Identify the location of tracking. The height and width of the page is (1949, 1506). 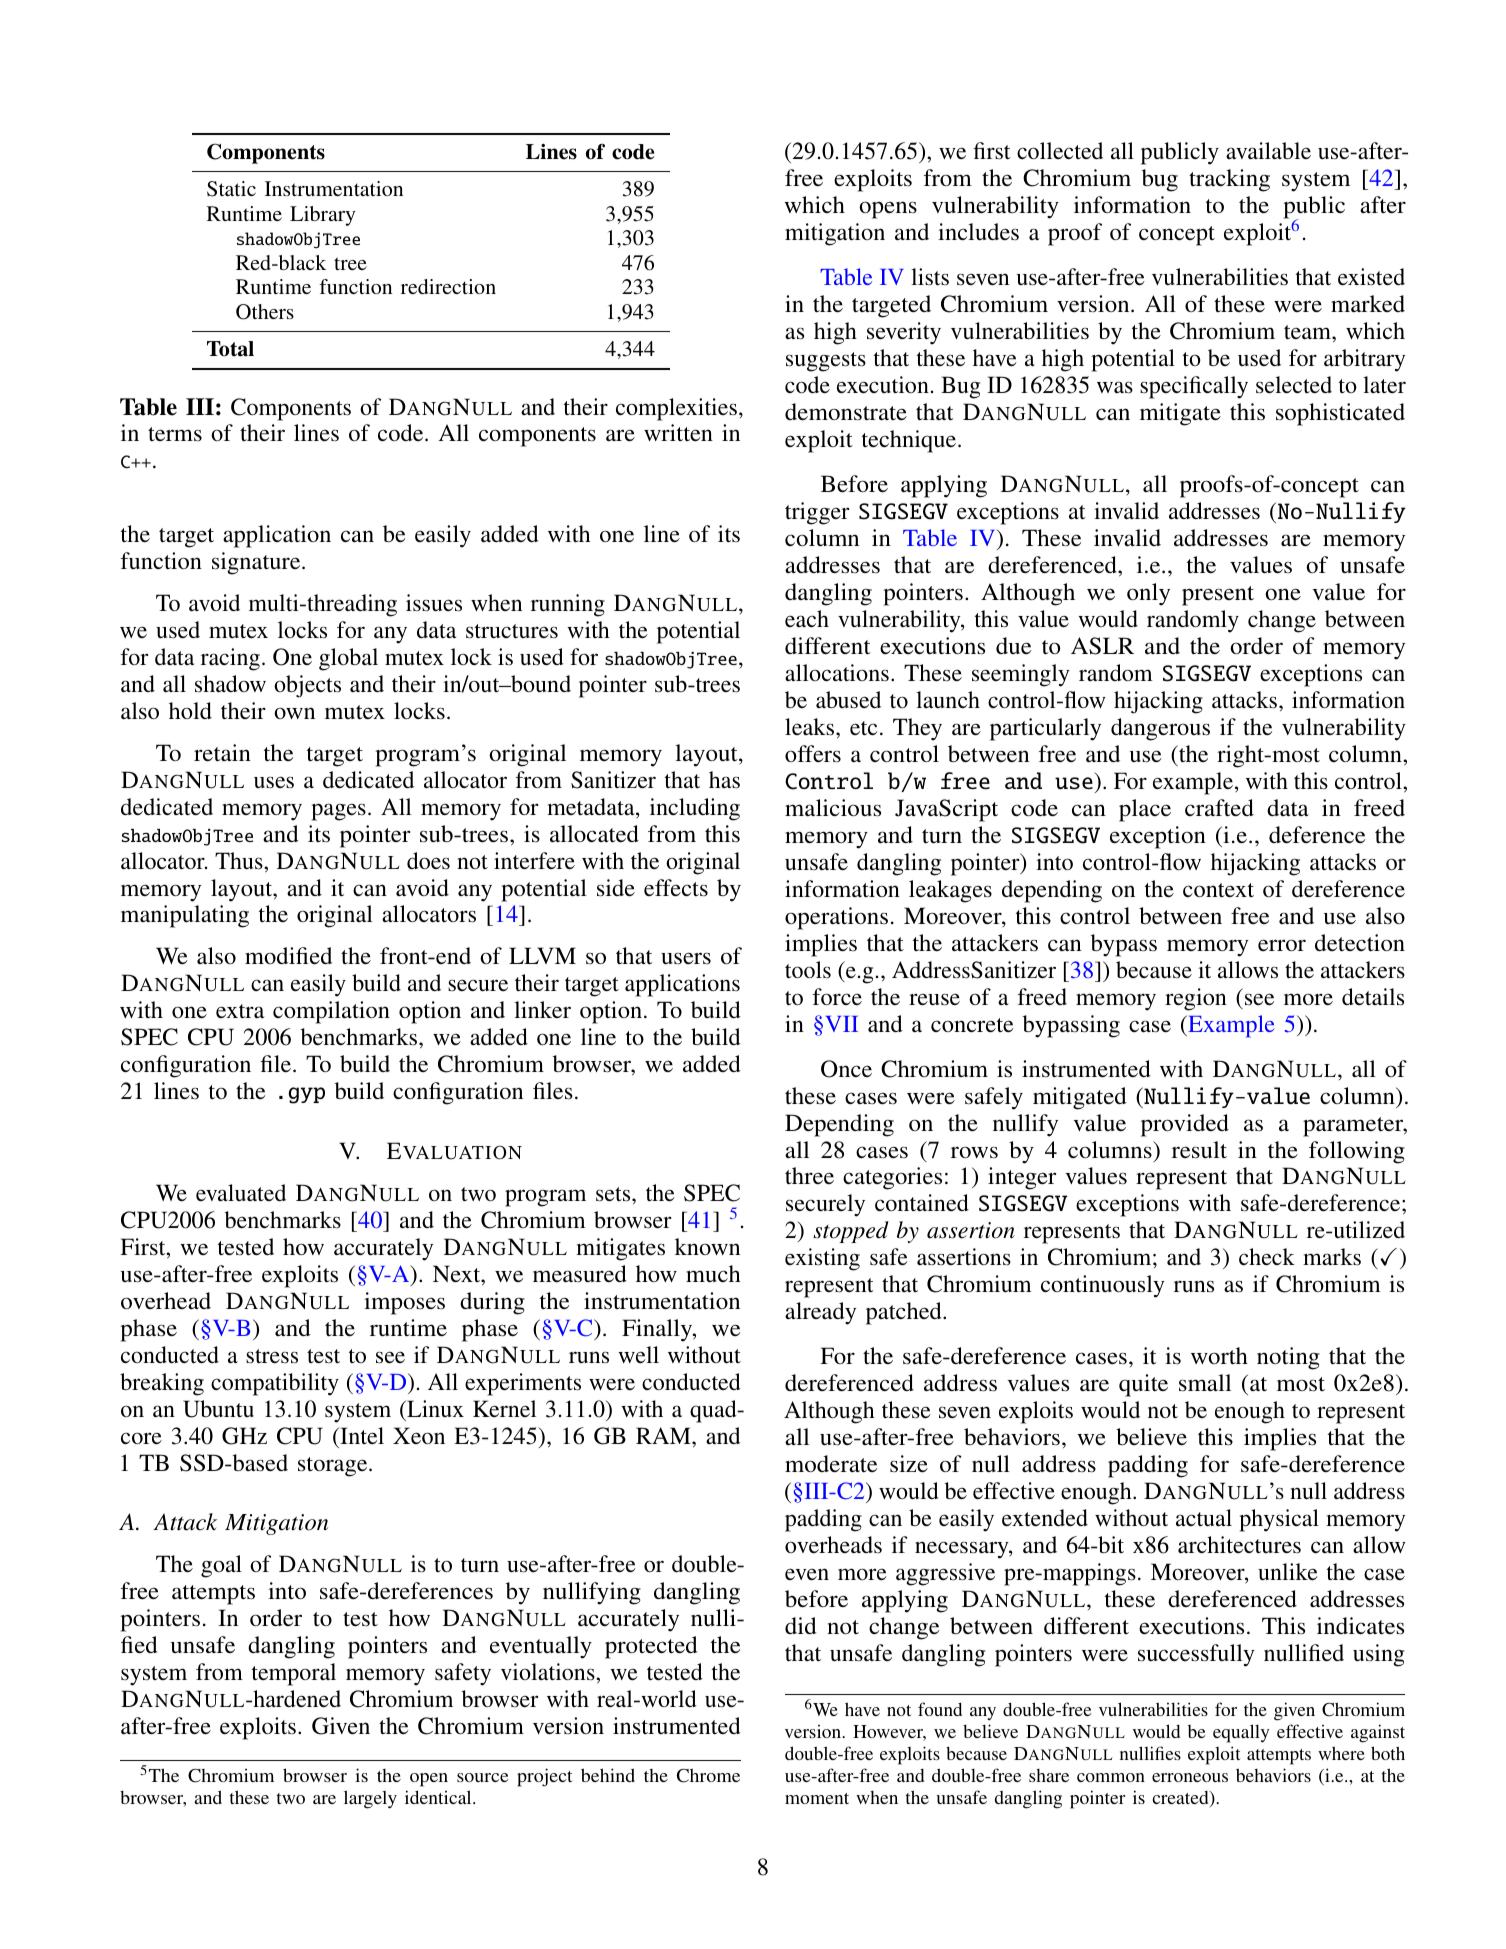
(1229, 180).
